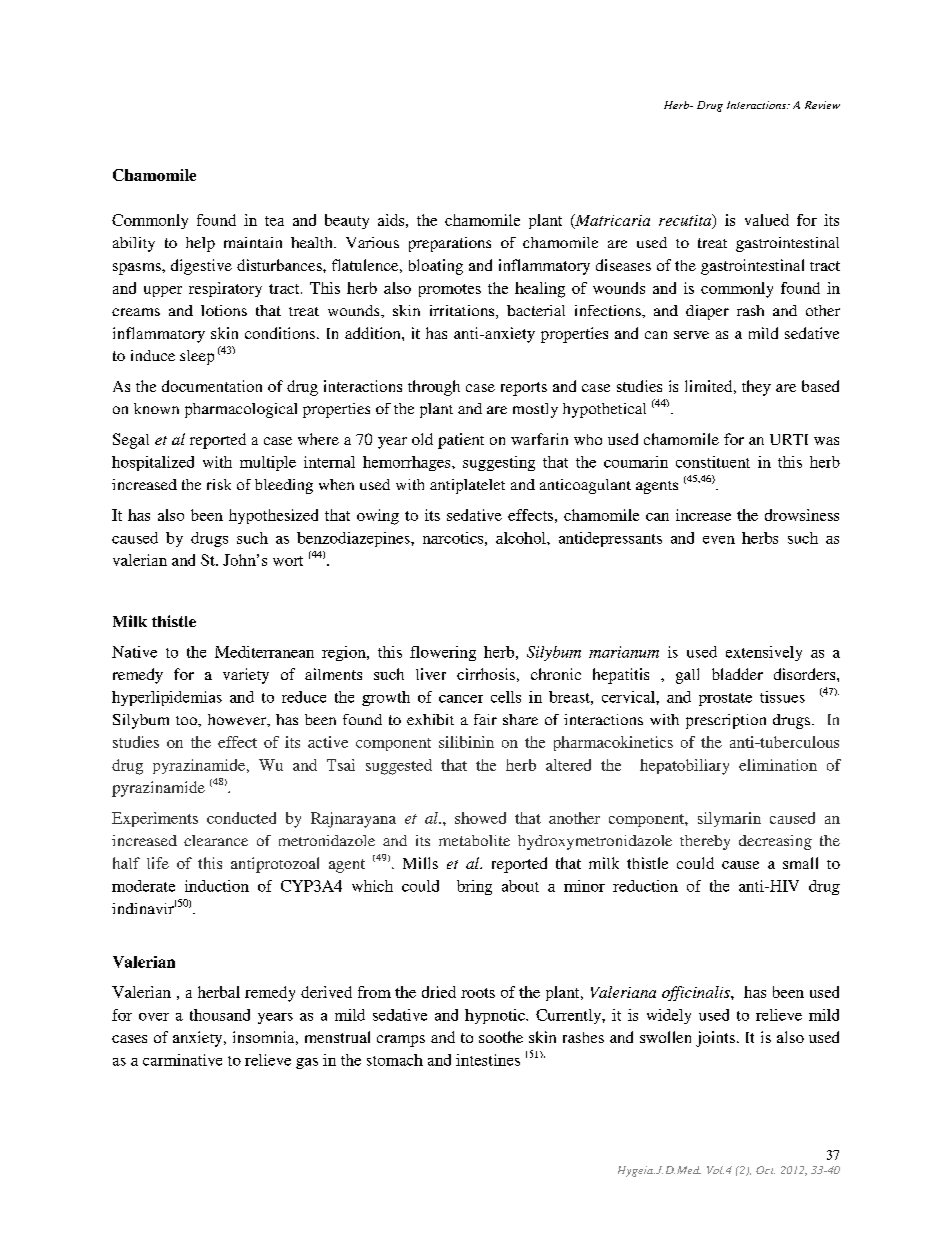 This screenshot has height=1233, width=952. I want to click on thousand, so click(220, 1015).
